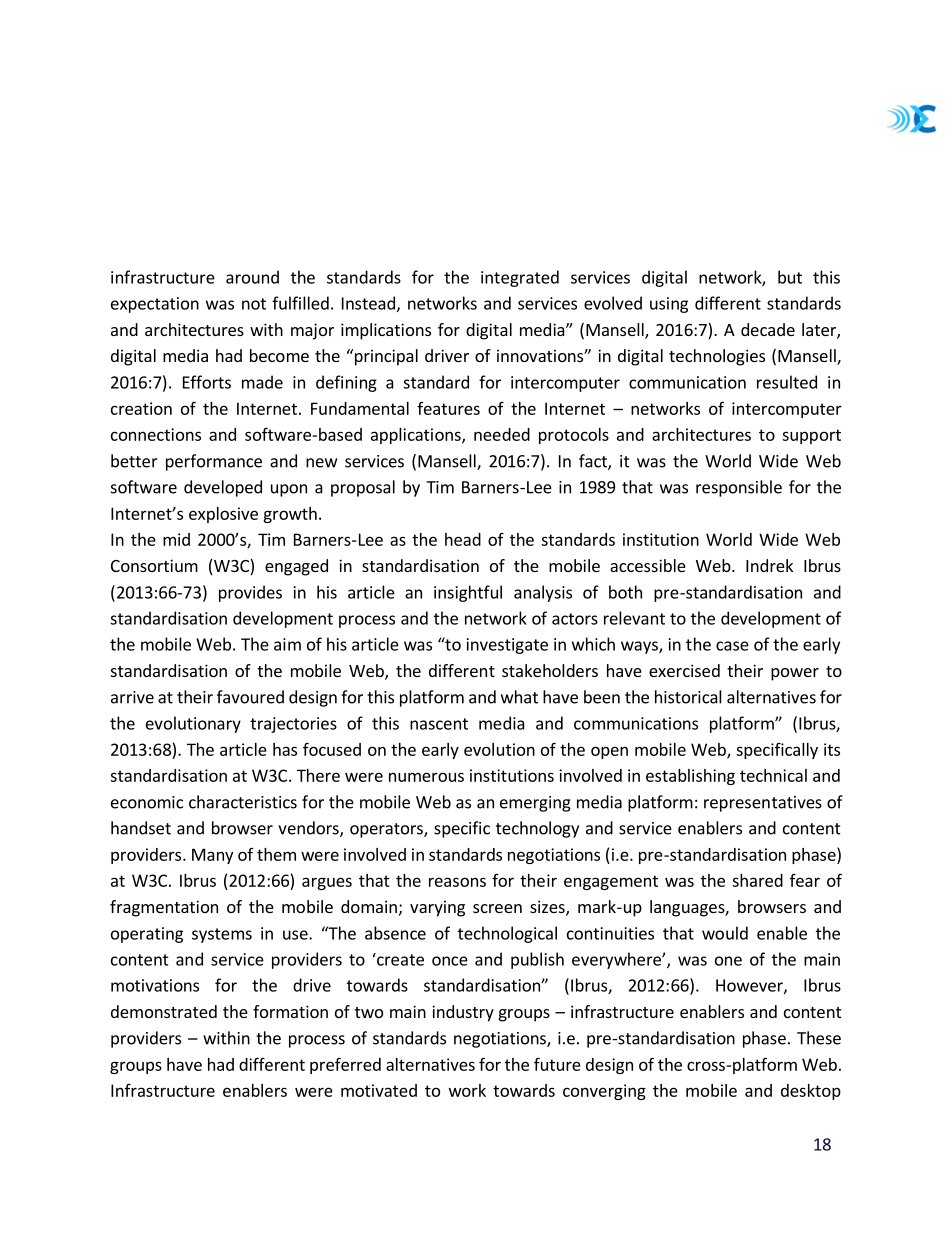 The width and height of the screenshot is (952, 1233). I want to click on Many, so click(212, 856).
